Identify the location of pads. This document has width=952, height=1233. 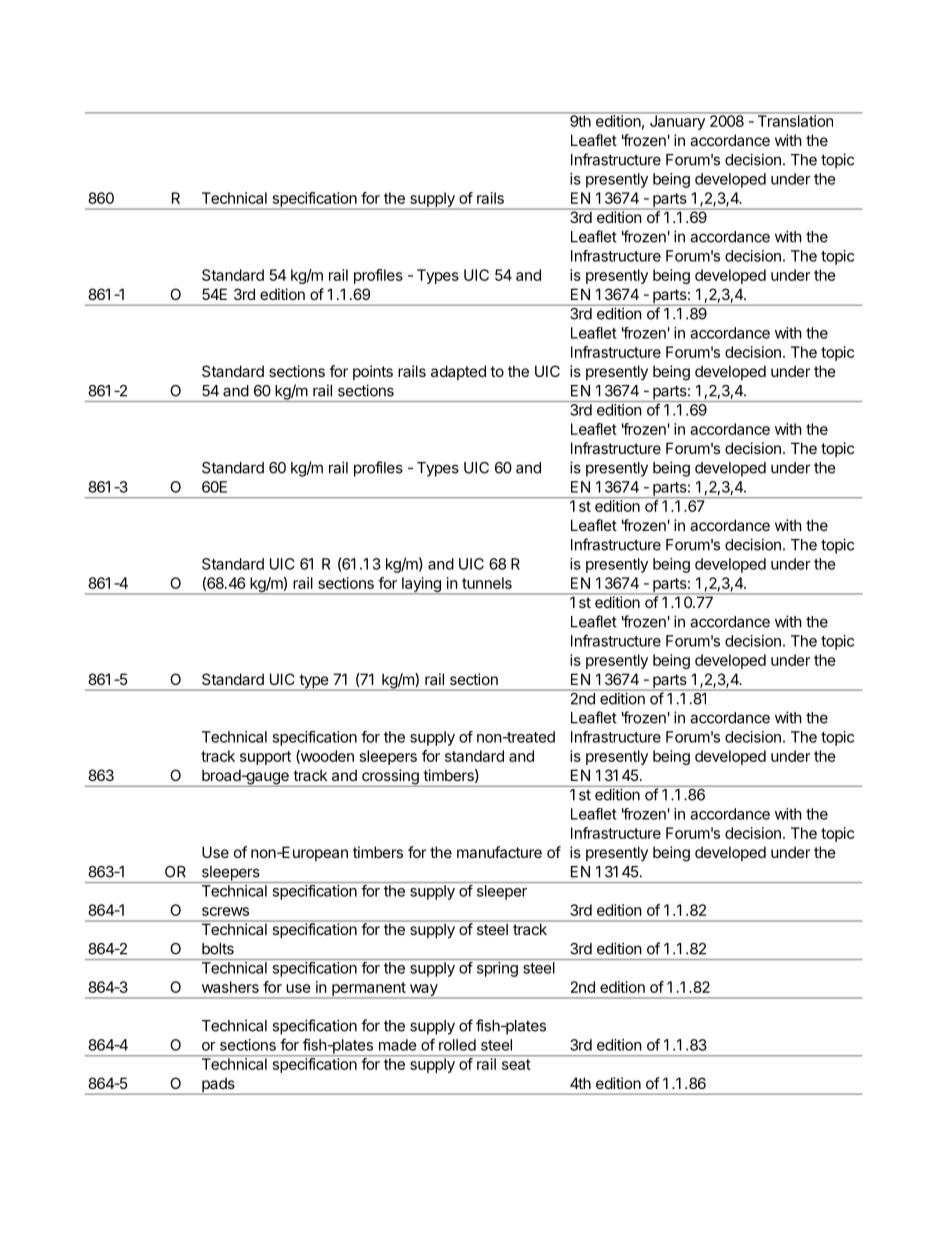
(218, 1086).
